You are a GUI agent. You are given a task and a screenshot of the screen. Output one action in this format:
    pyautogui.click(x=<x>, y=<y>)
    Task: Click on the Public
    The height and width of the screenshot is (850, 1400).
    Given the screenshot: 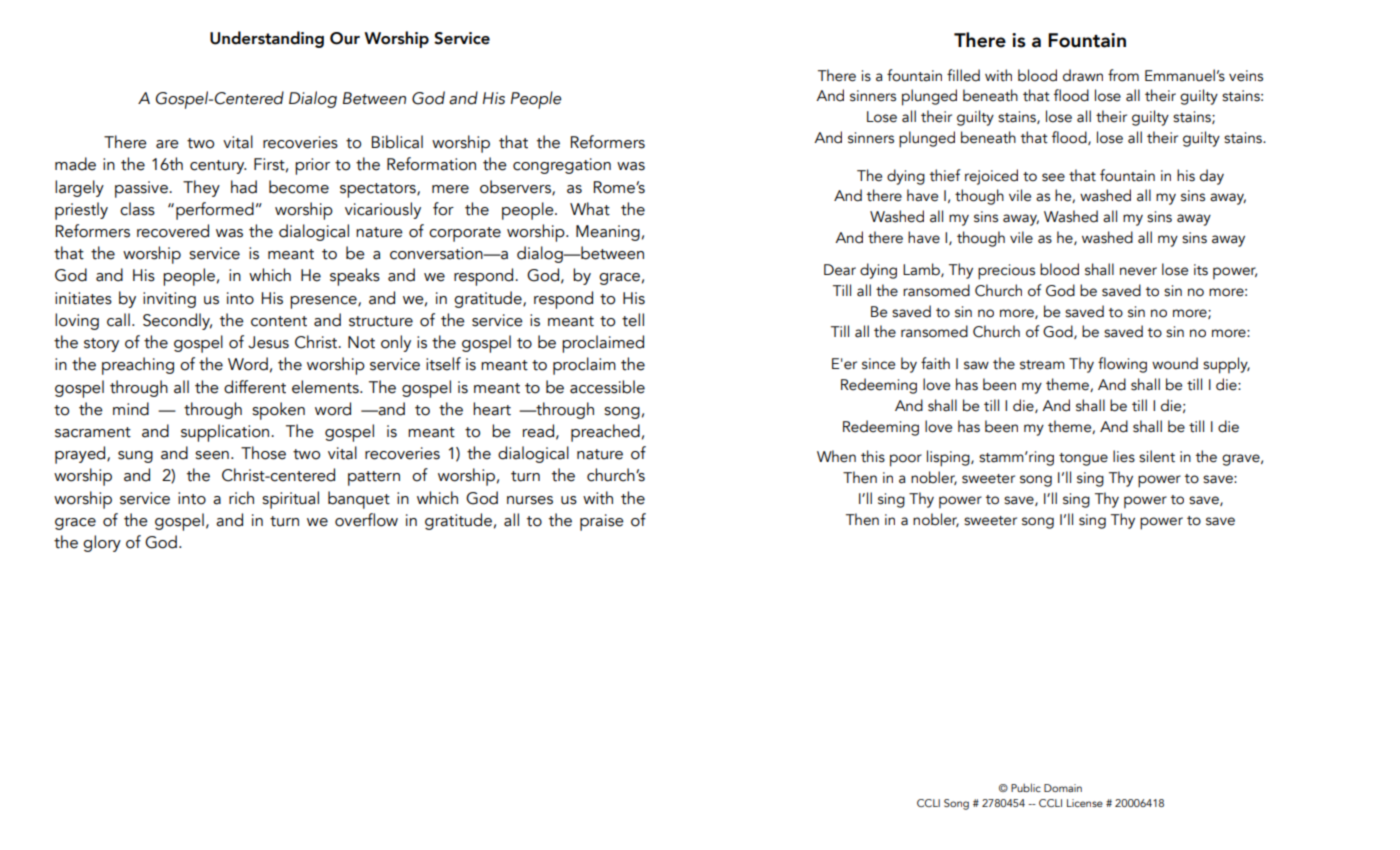 What is the action you would take?
    pyautogui.click(x=1026, y=787)
